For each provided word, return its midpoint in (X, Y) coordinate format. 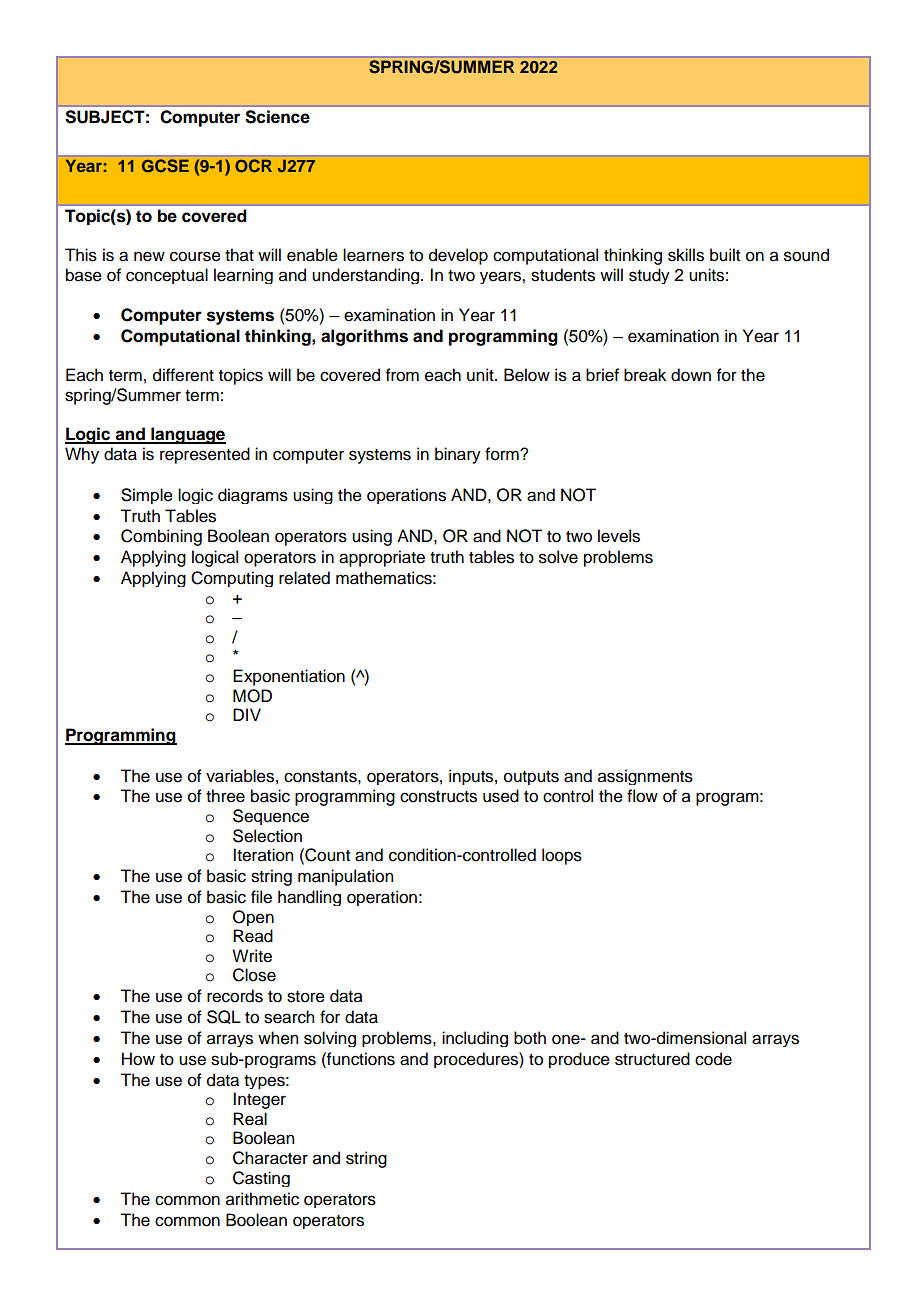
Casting (261, 1179)
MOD (252, 696)
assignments (645, 777)
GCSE (165, 166)
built (725, 255)
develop (458, 256)
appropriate (382, 558)
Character (270, 1158)
